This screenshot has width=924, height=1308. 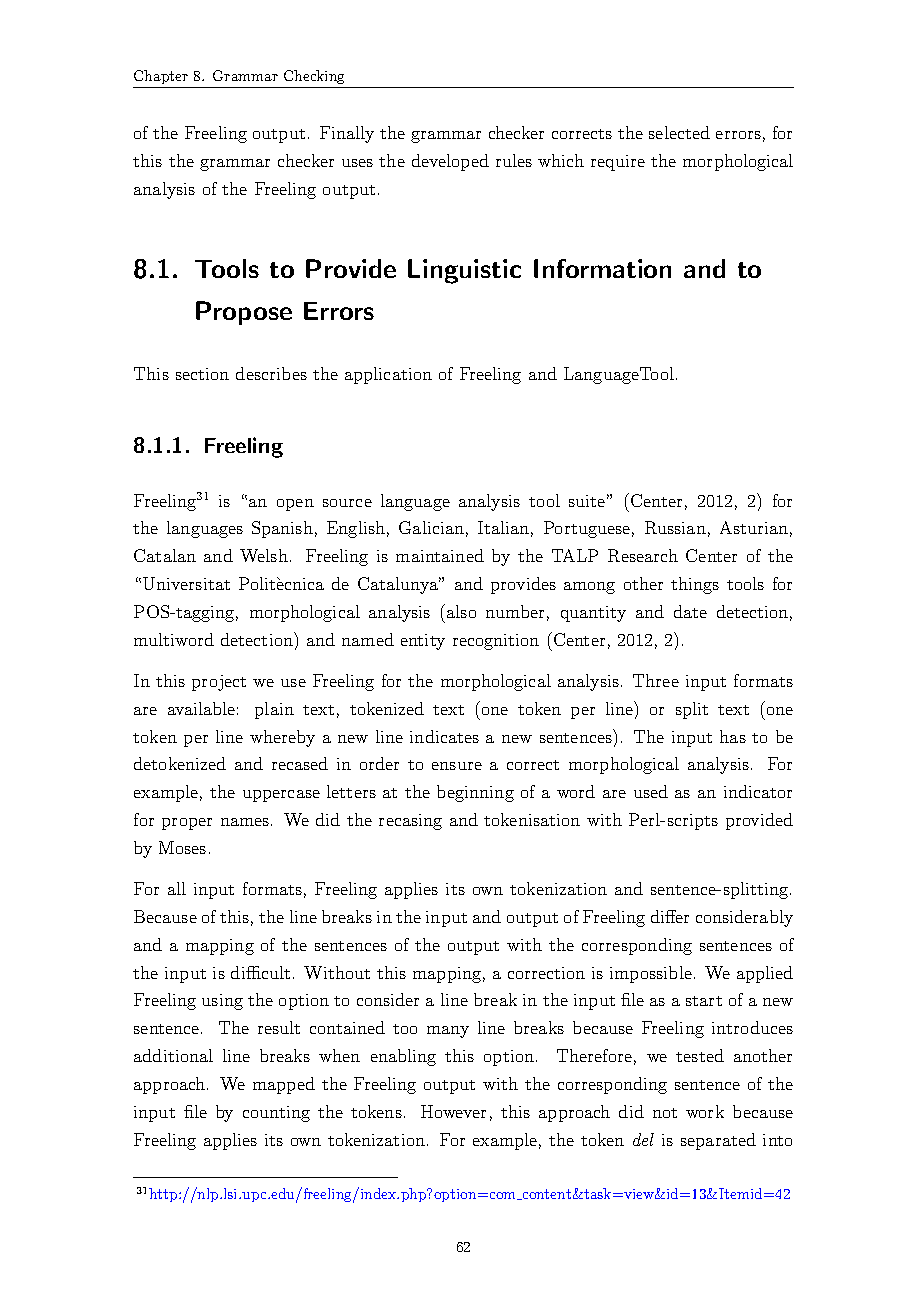 I want to click on beginning, so click(x=475, y=793).
